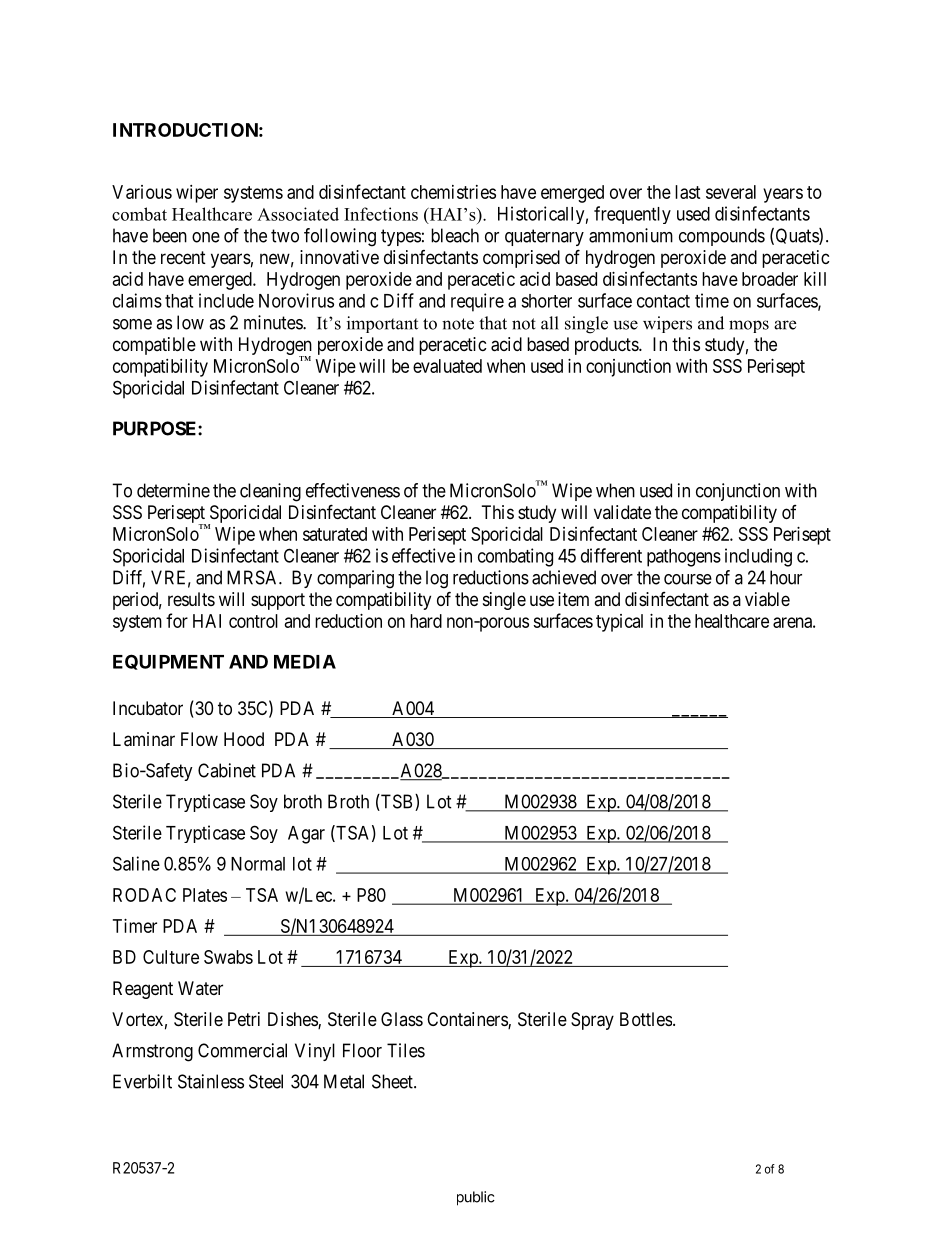  What do you see at coordinates (426, 621) in the screenshot?
I see `hard` at bounding box center [426, 621].
